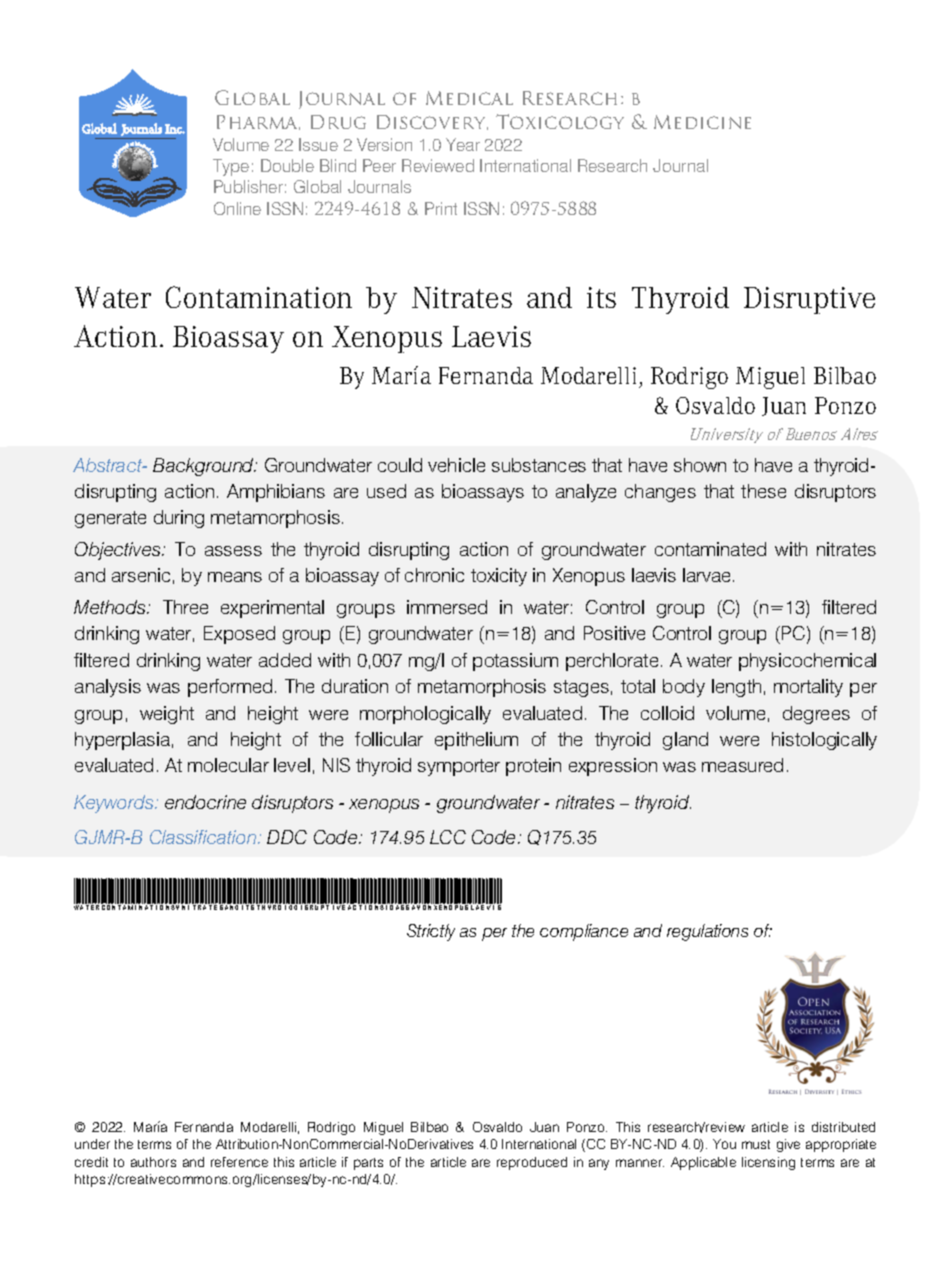 Image resolution: width=952 pixels, height=1267 pixels. I want to click on LCC, so click(448, 837).
